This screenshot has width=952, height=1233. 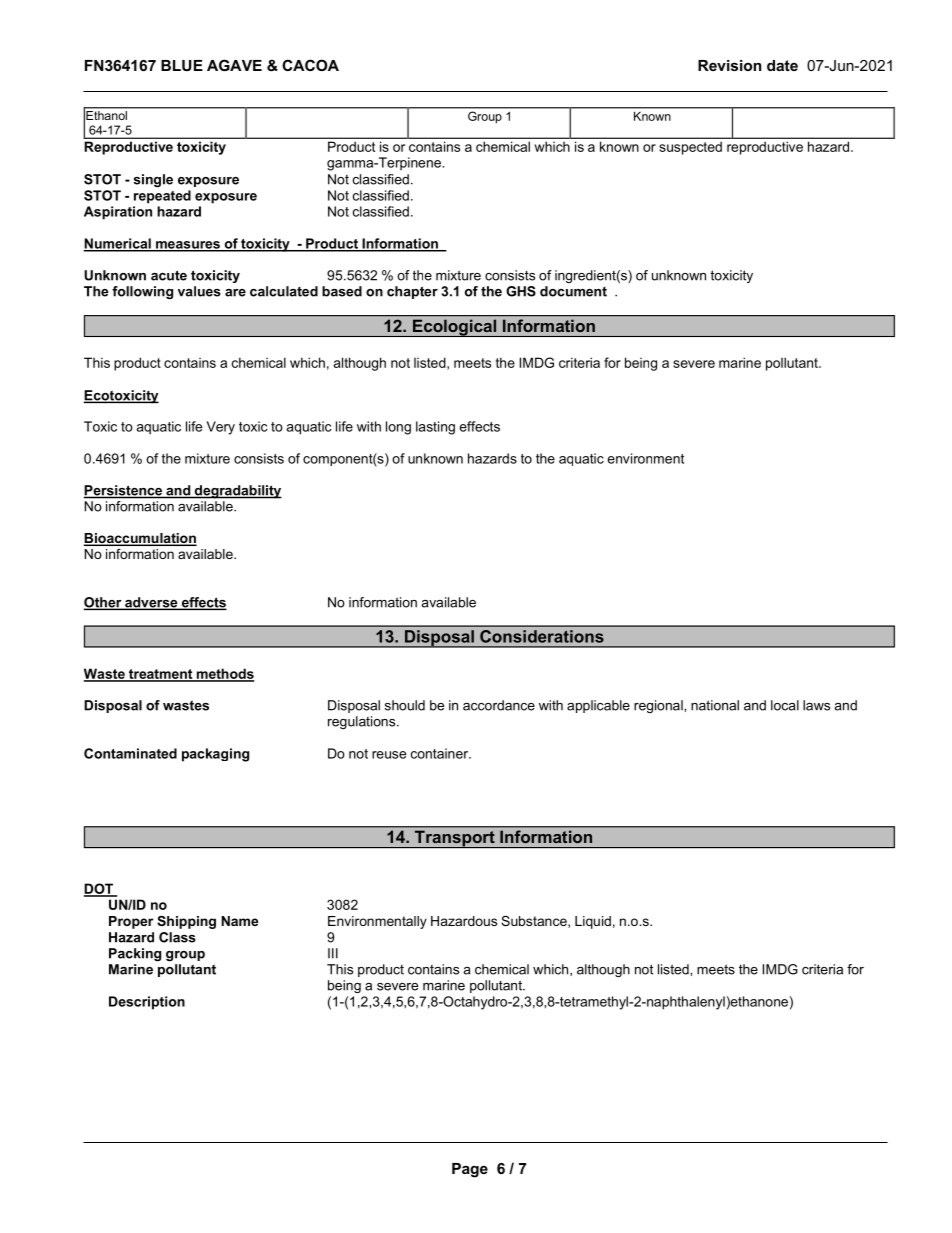 I want to click on BLUE, so click(x=182, y=65).
